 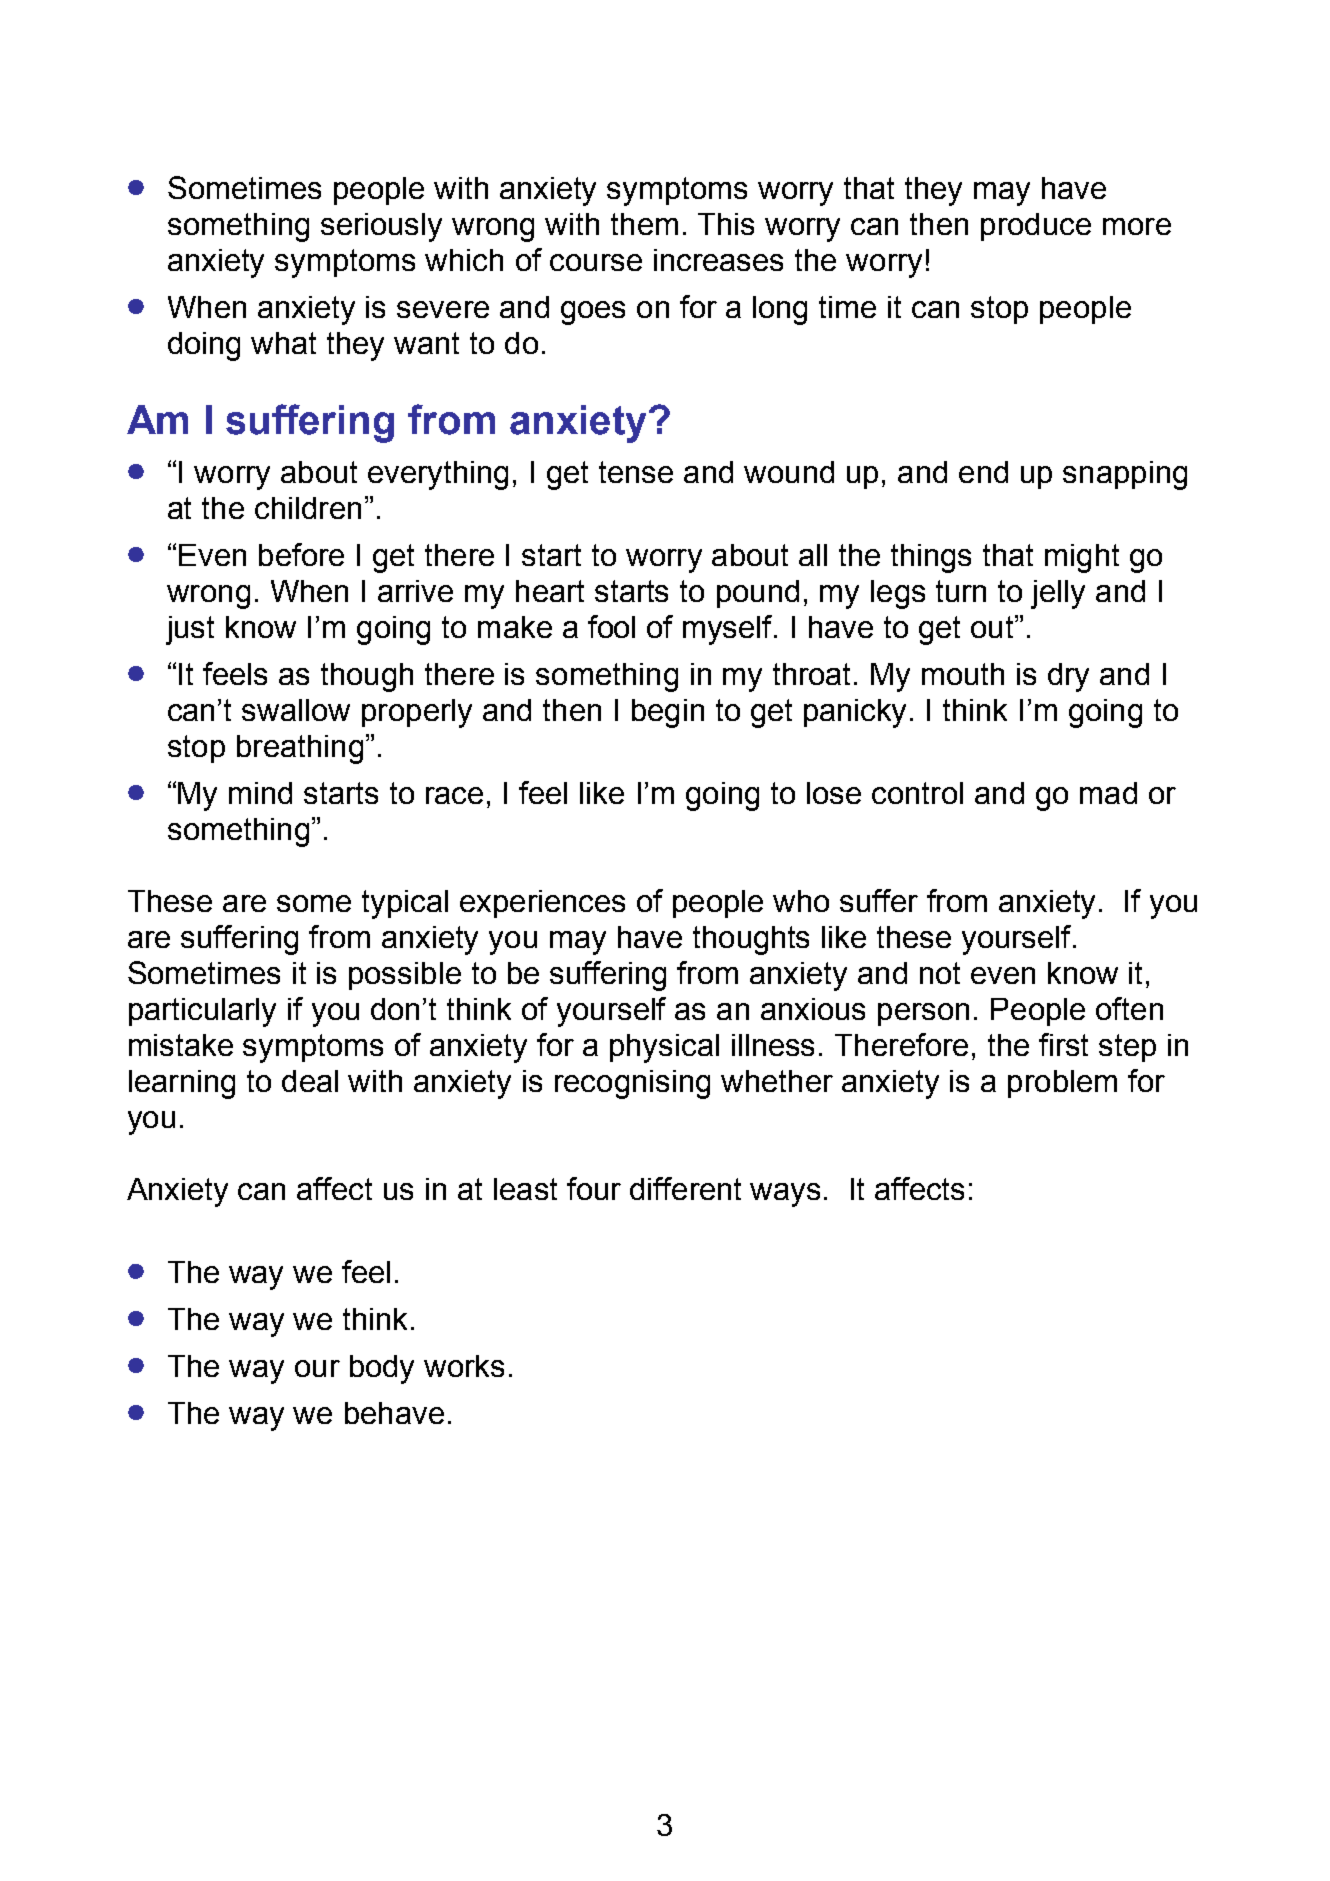 I want to click on works, so click(x=464, y=1366).
